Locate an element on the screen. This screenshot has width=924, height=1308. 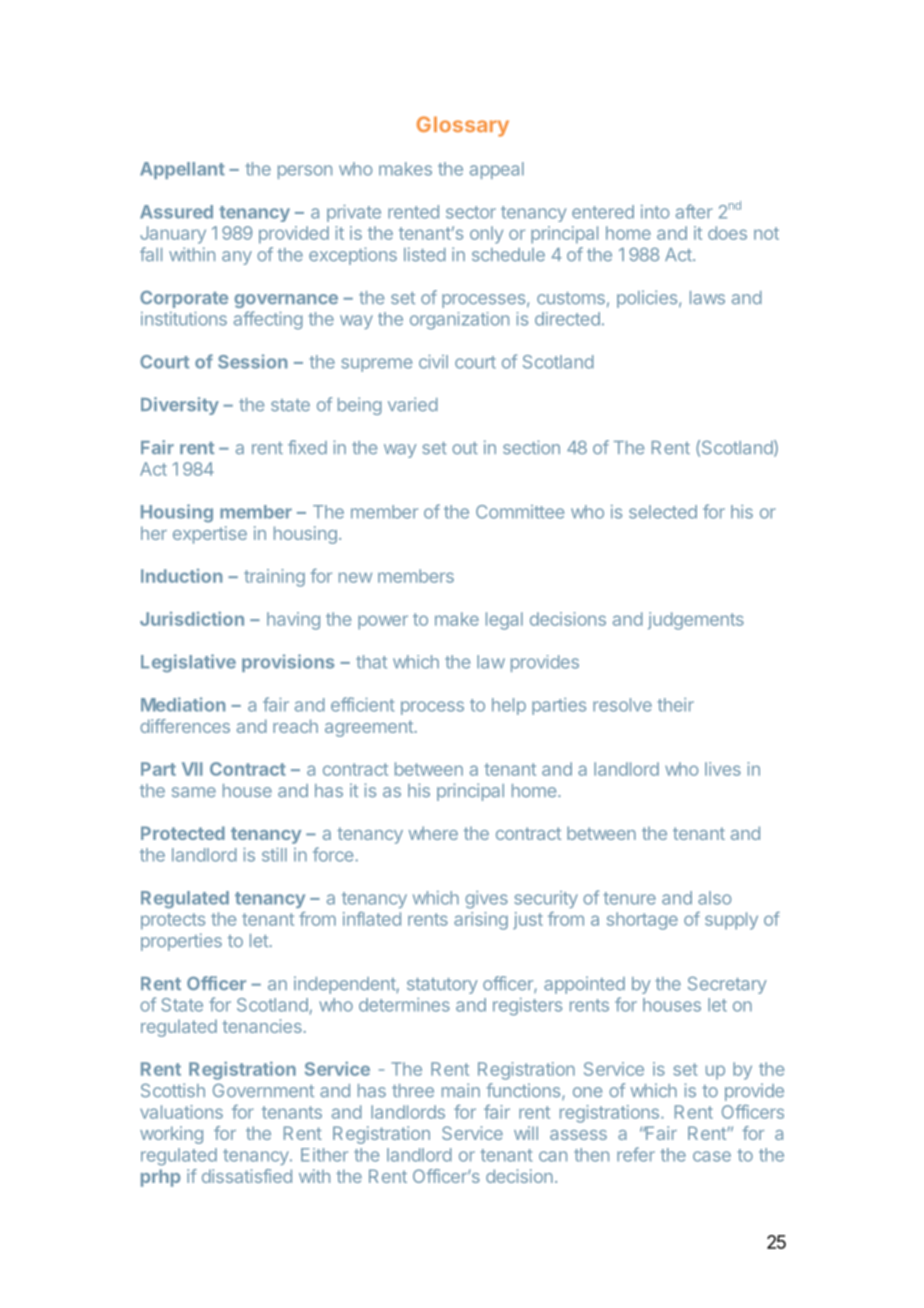
Glossary is located at coordinates (463, 126).
